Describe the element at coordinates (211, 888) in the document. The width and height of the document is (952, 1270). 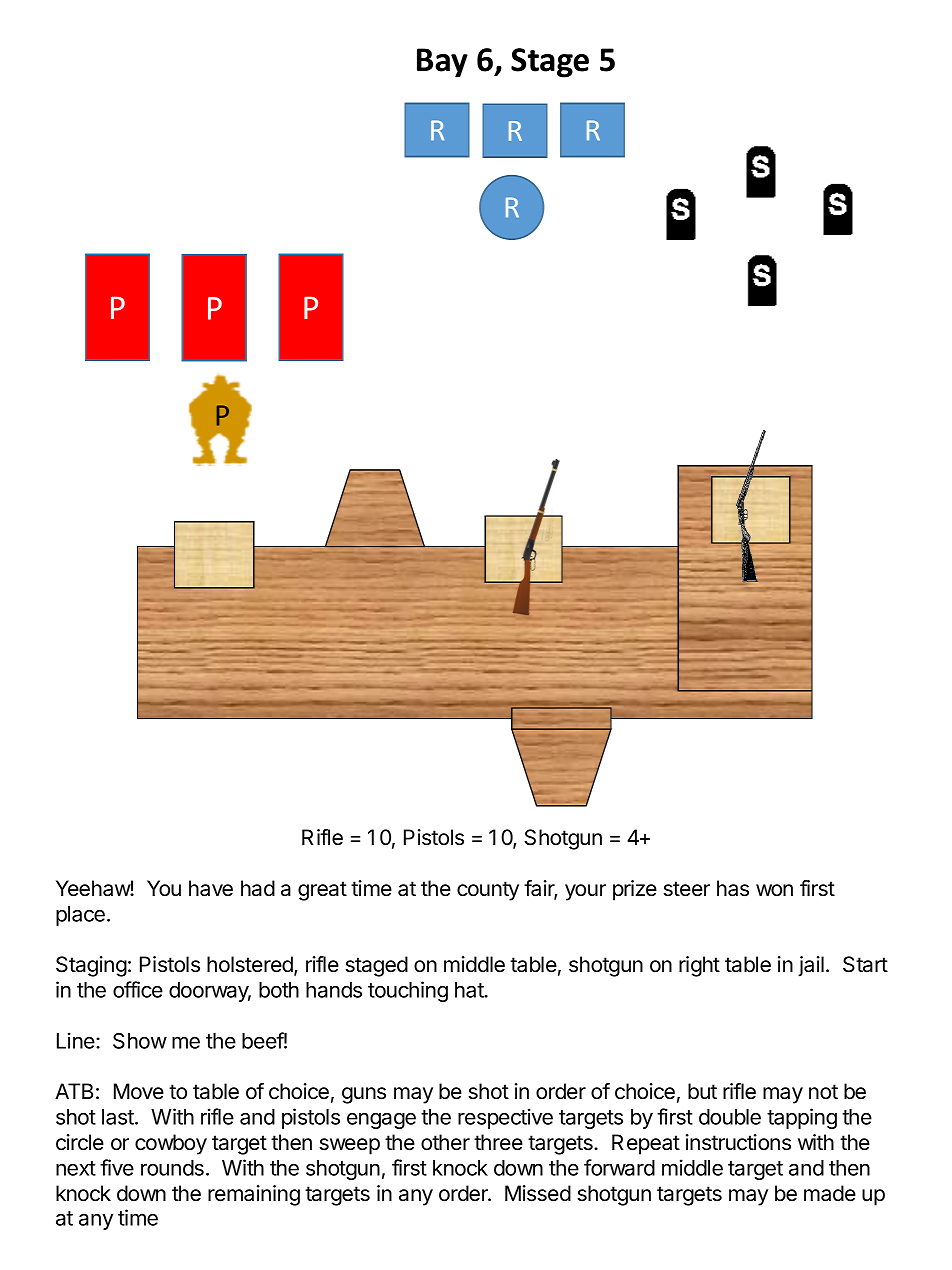
I see `have` at that location.
